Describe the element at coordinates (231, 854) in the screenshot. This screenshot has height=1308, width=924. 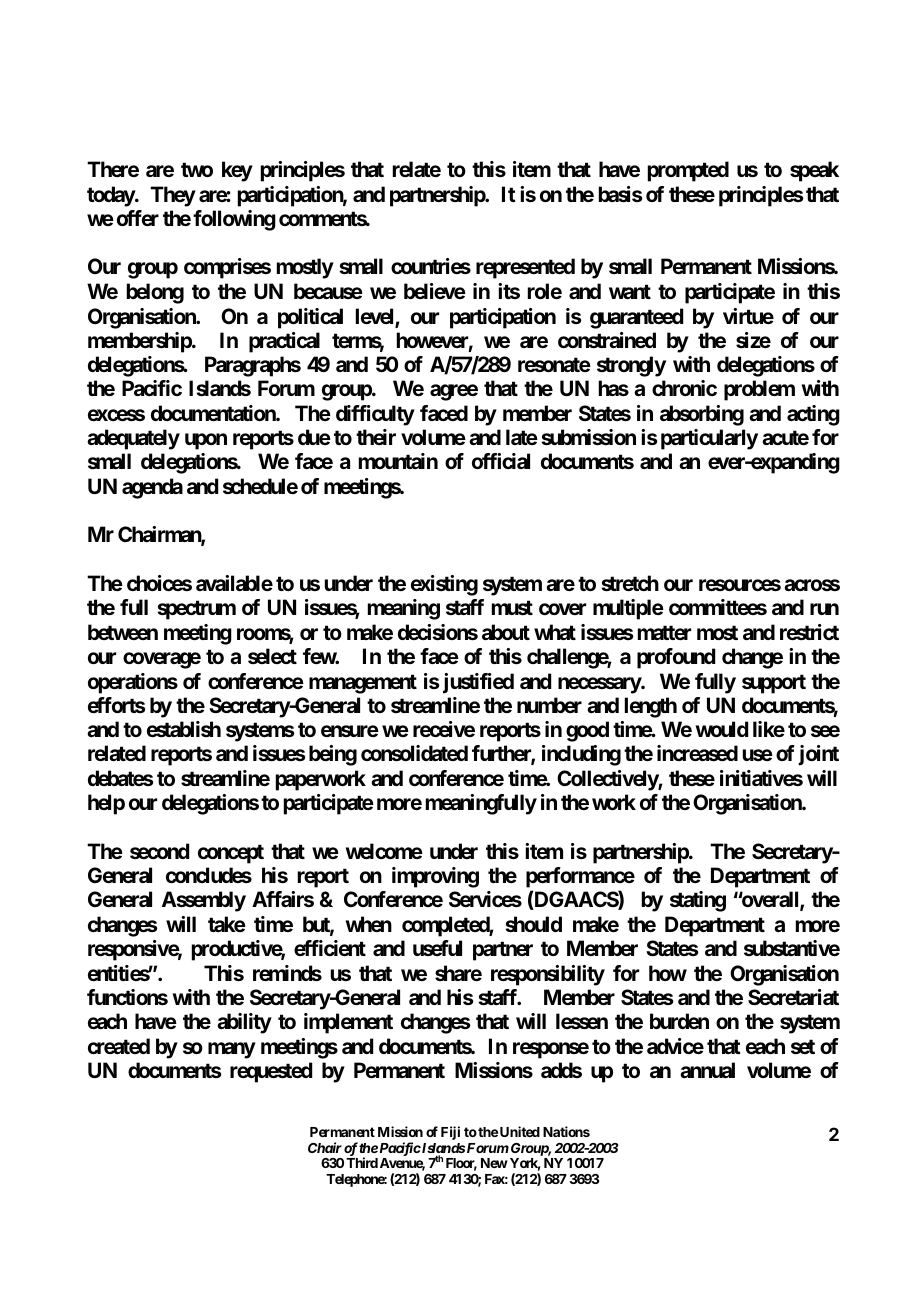
I see `concept` at that location.
